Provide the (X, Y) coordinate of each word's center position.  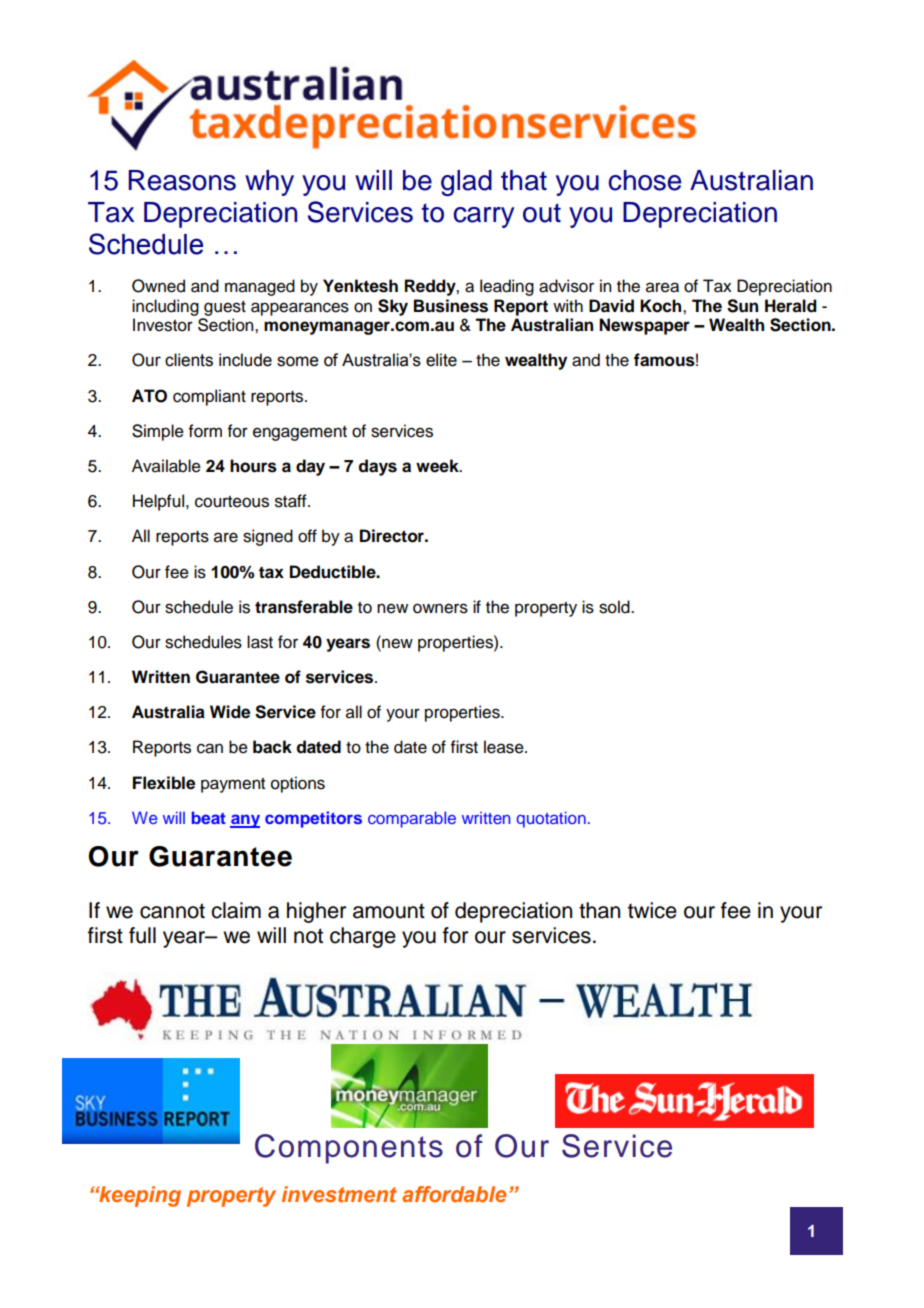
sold (615, 607)
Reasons (182, 180)
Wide (230, 712)
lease (505, 747)
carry (484, 217)
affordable (454, 1194)
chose (645, 180)
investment (339, 1194)
